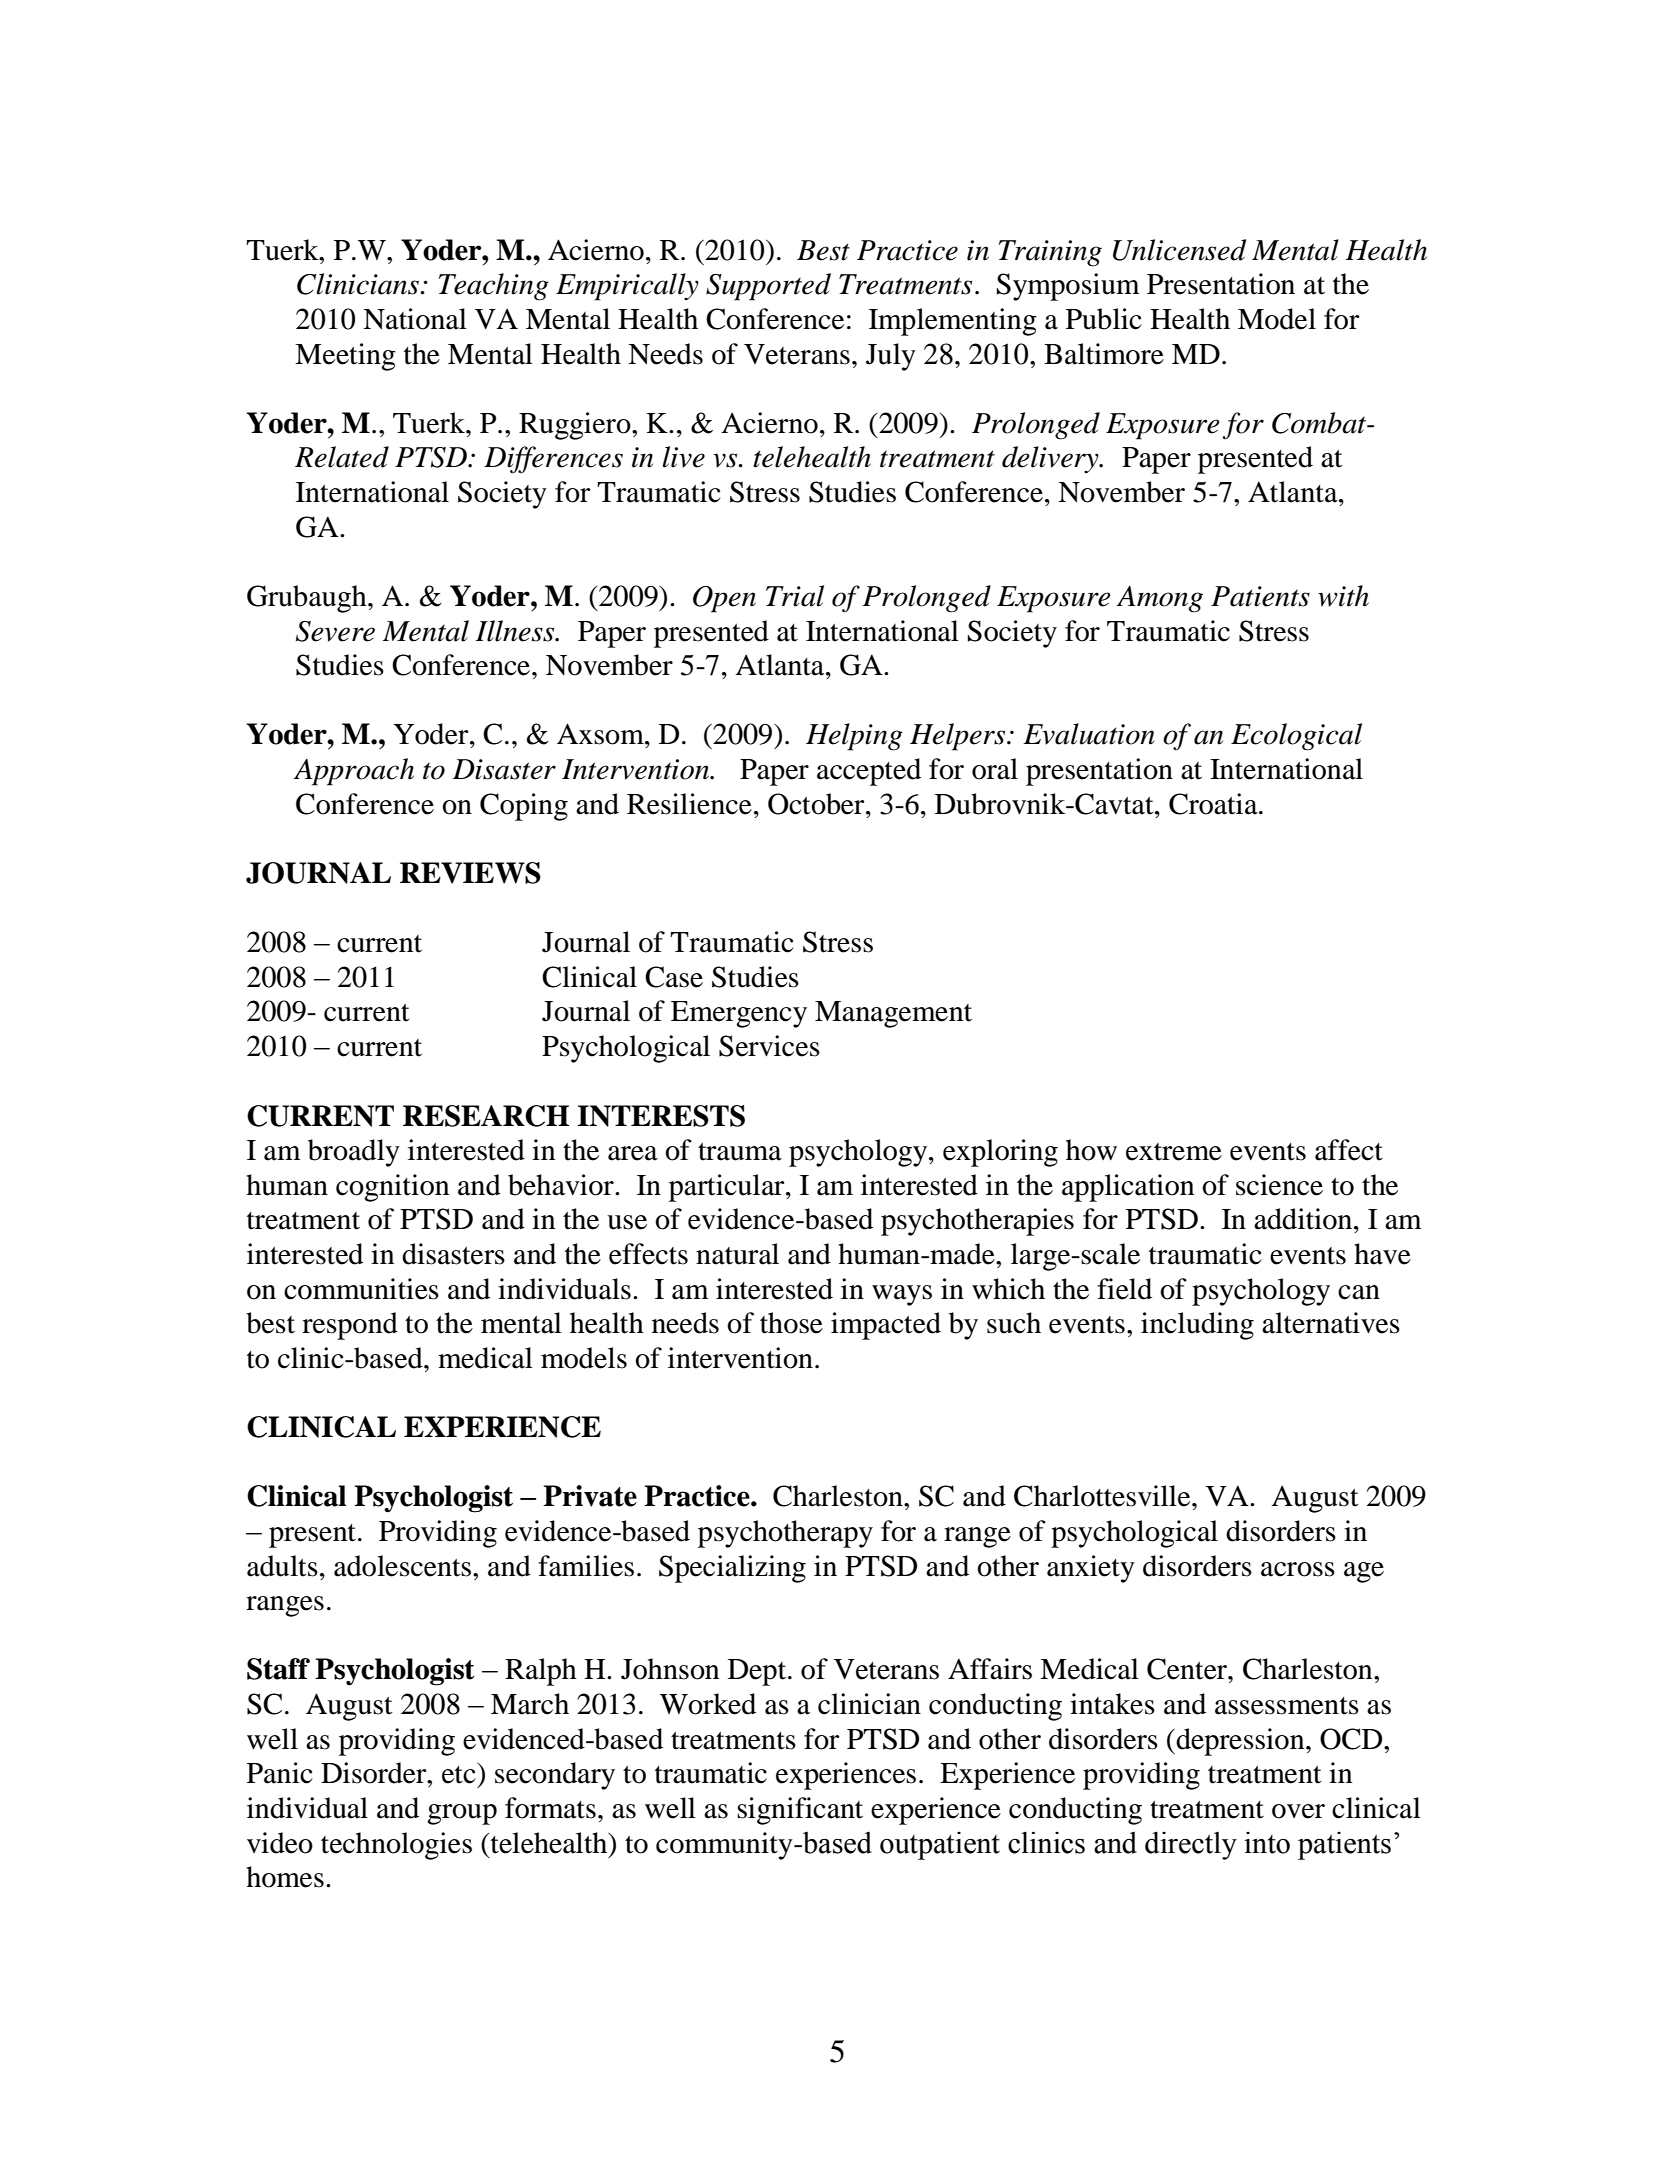  Describe the element at coordinates (350, 1326) in the page. I see `respond` at that location.
